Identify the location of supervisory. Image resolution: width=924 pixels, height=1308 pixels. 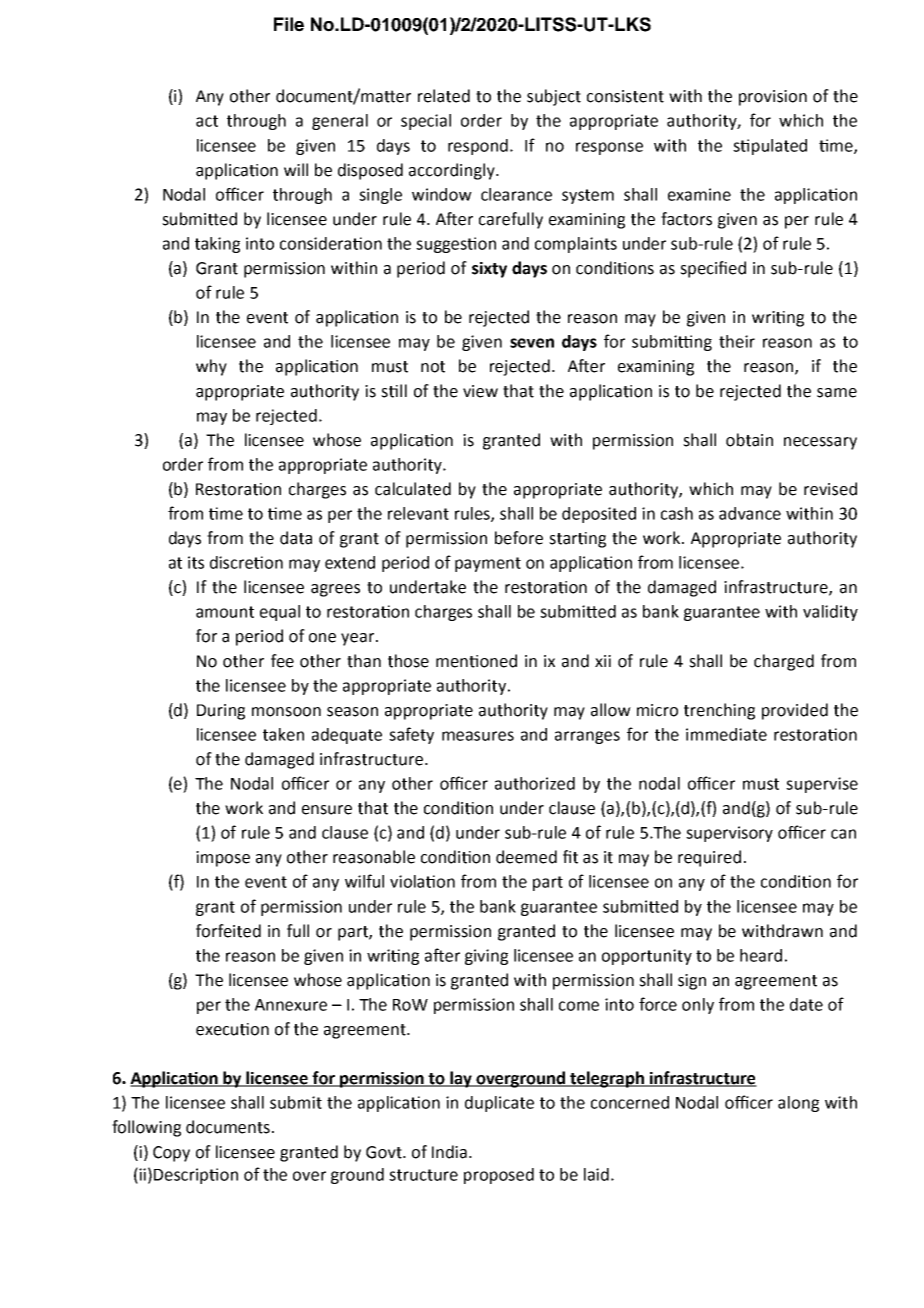
(729, 834).
